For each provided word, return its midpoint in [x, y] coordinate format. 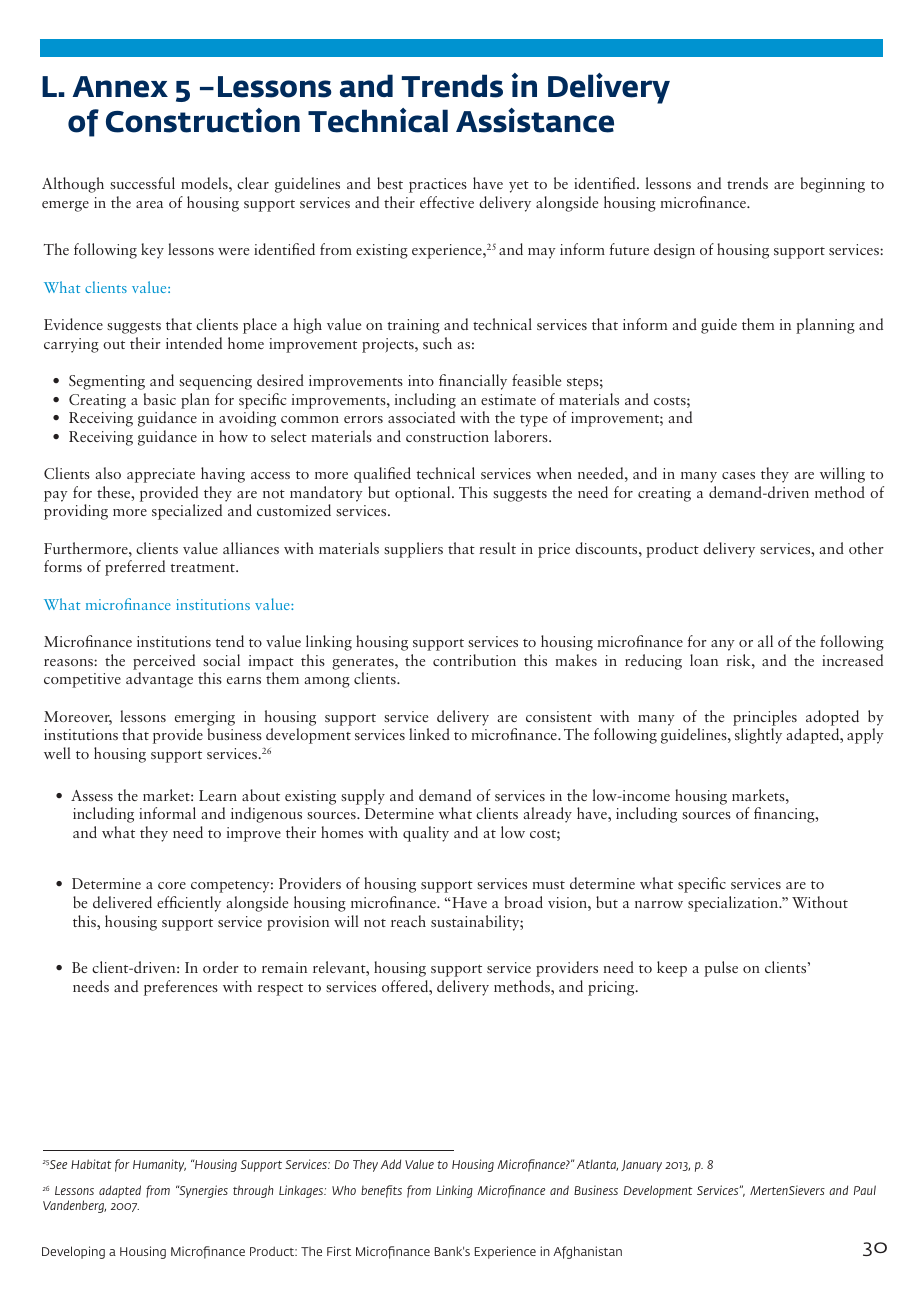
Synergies [202, 1191]
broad [524, 902]
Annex [120, 87]
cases [738, 475]
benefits [381, 1191]
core [172, 885]
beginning [833, 185]
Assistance [535, 120]
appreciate [161, 475]
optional [424, 494]
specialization [734, 904]
